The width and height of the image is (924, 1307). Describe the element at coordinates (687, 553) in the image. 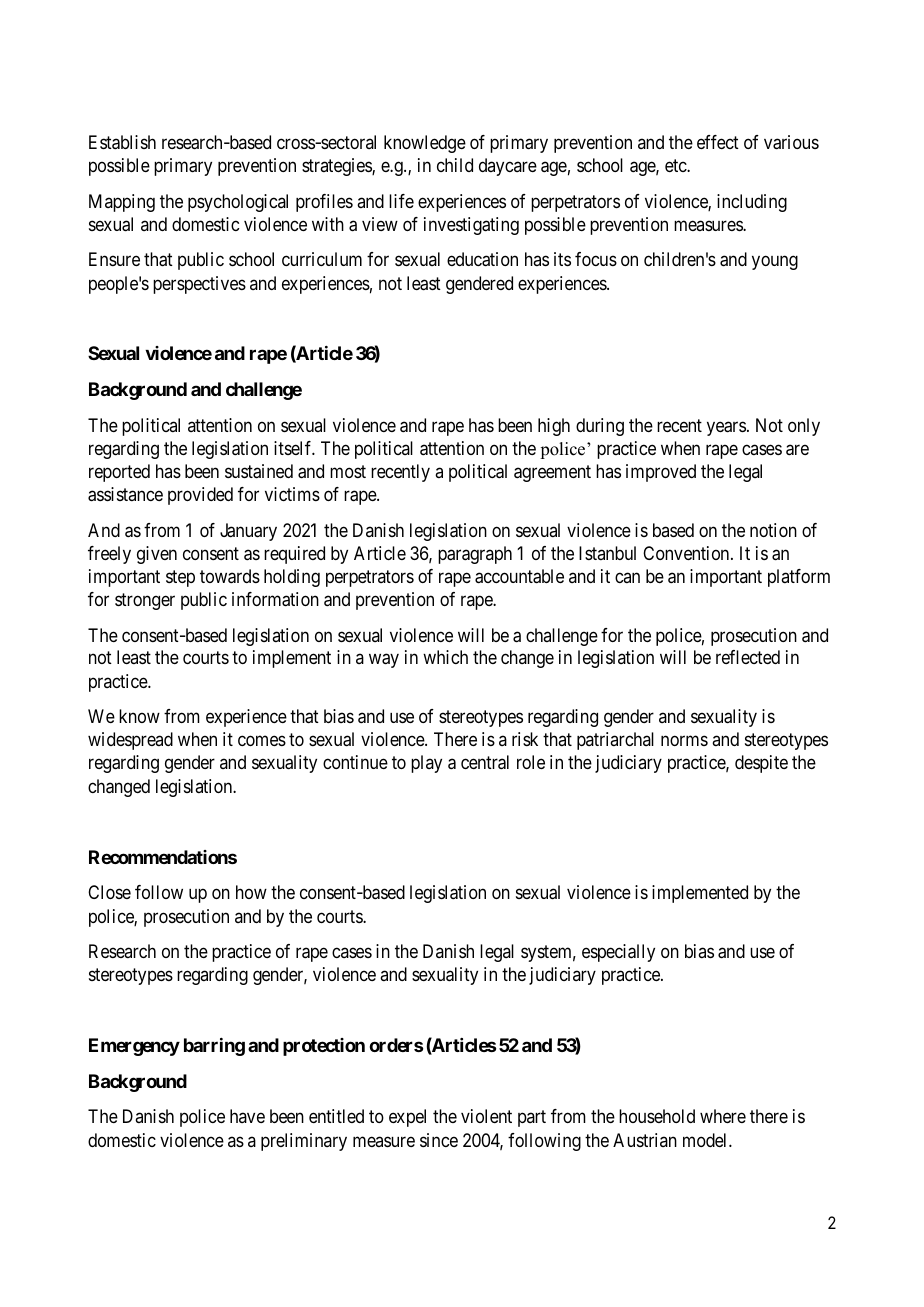

I see `Convention` at that location.
